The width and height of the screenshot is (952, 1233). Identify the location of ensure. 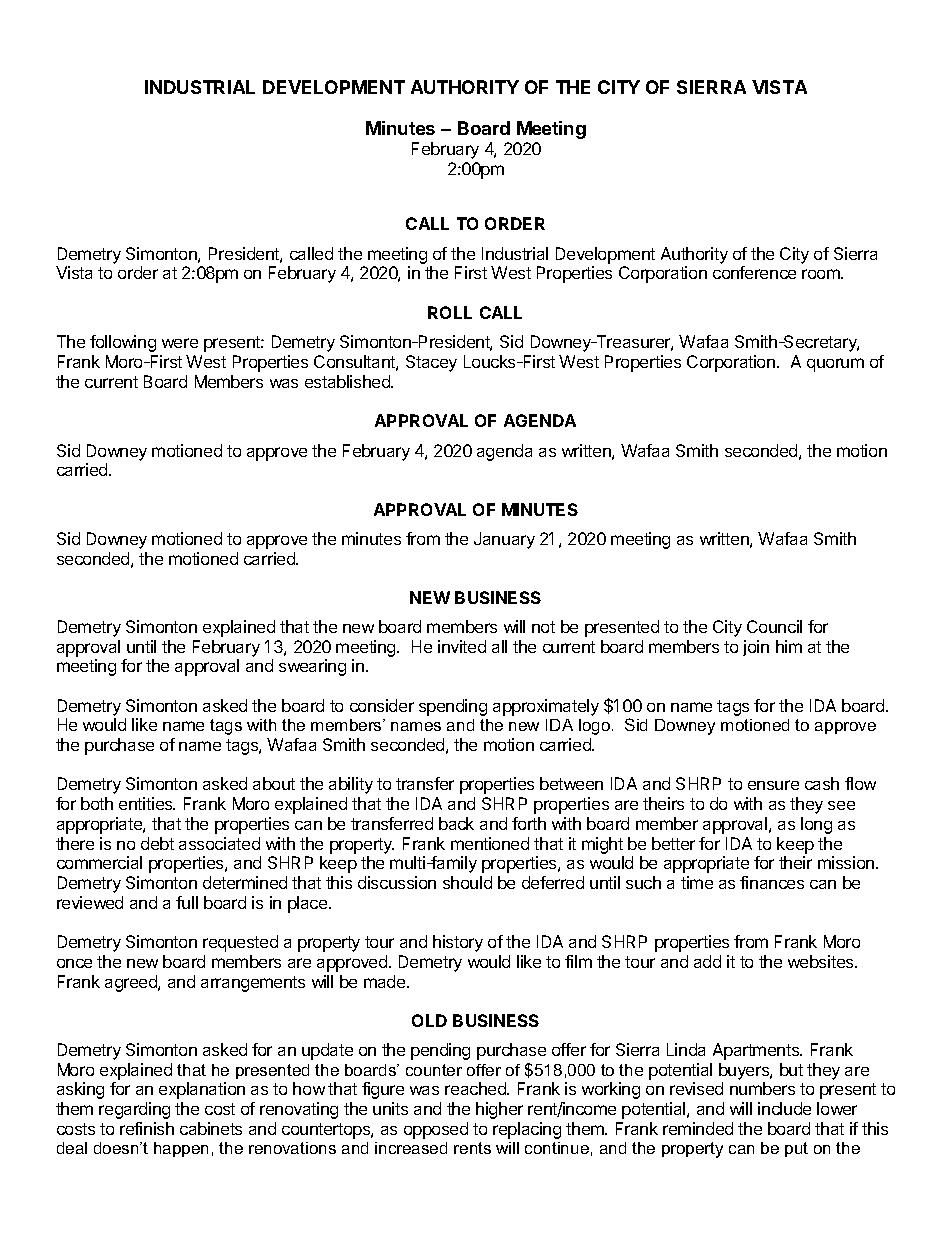
(773, 785).
